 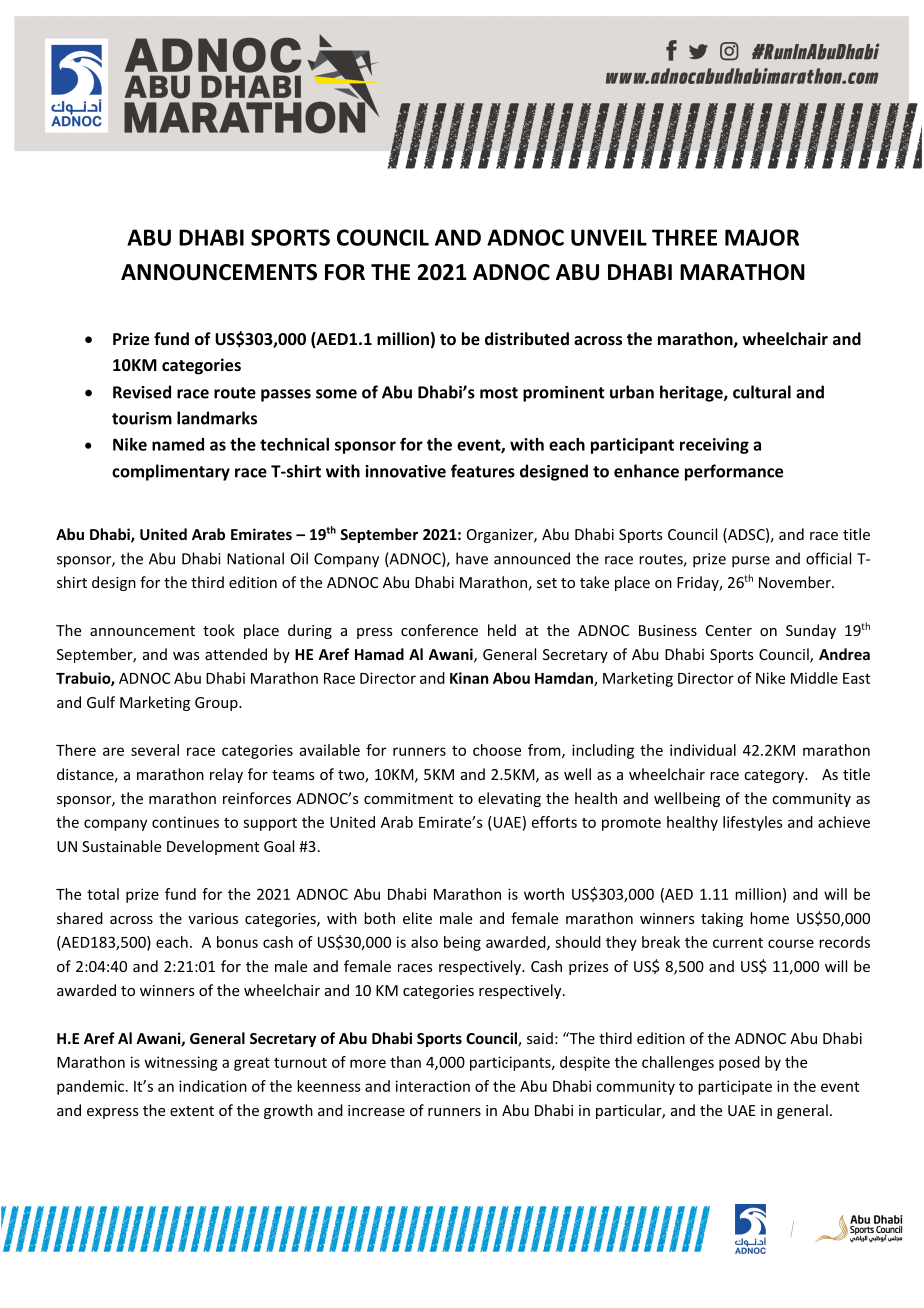 I want to click on continues, so click(x=185, y=822).
